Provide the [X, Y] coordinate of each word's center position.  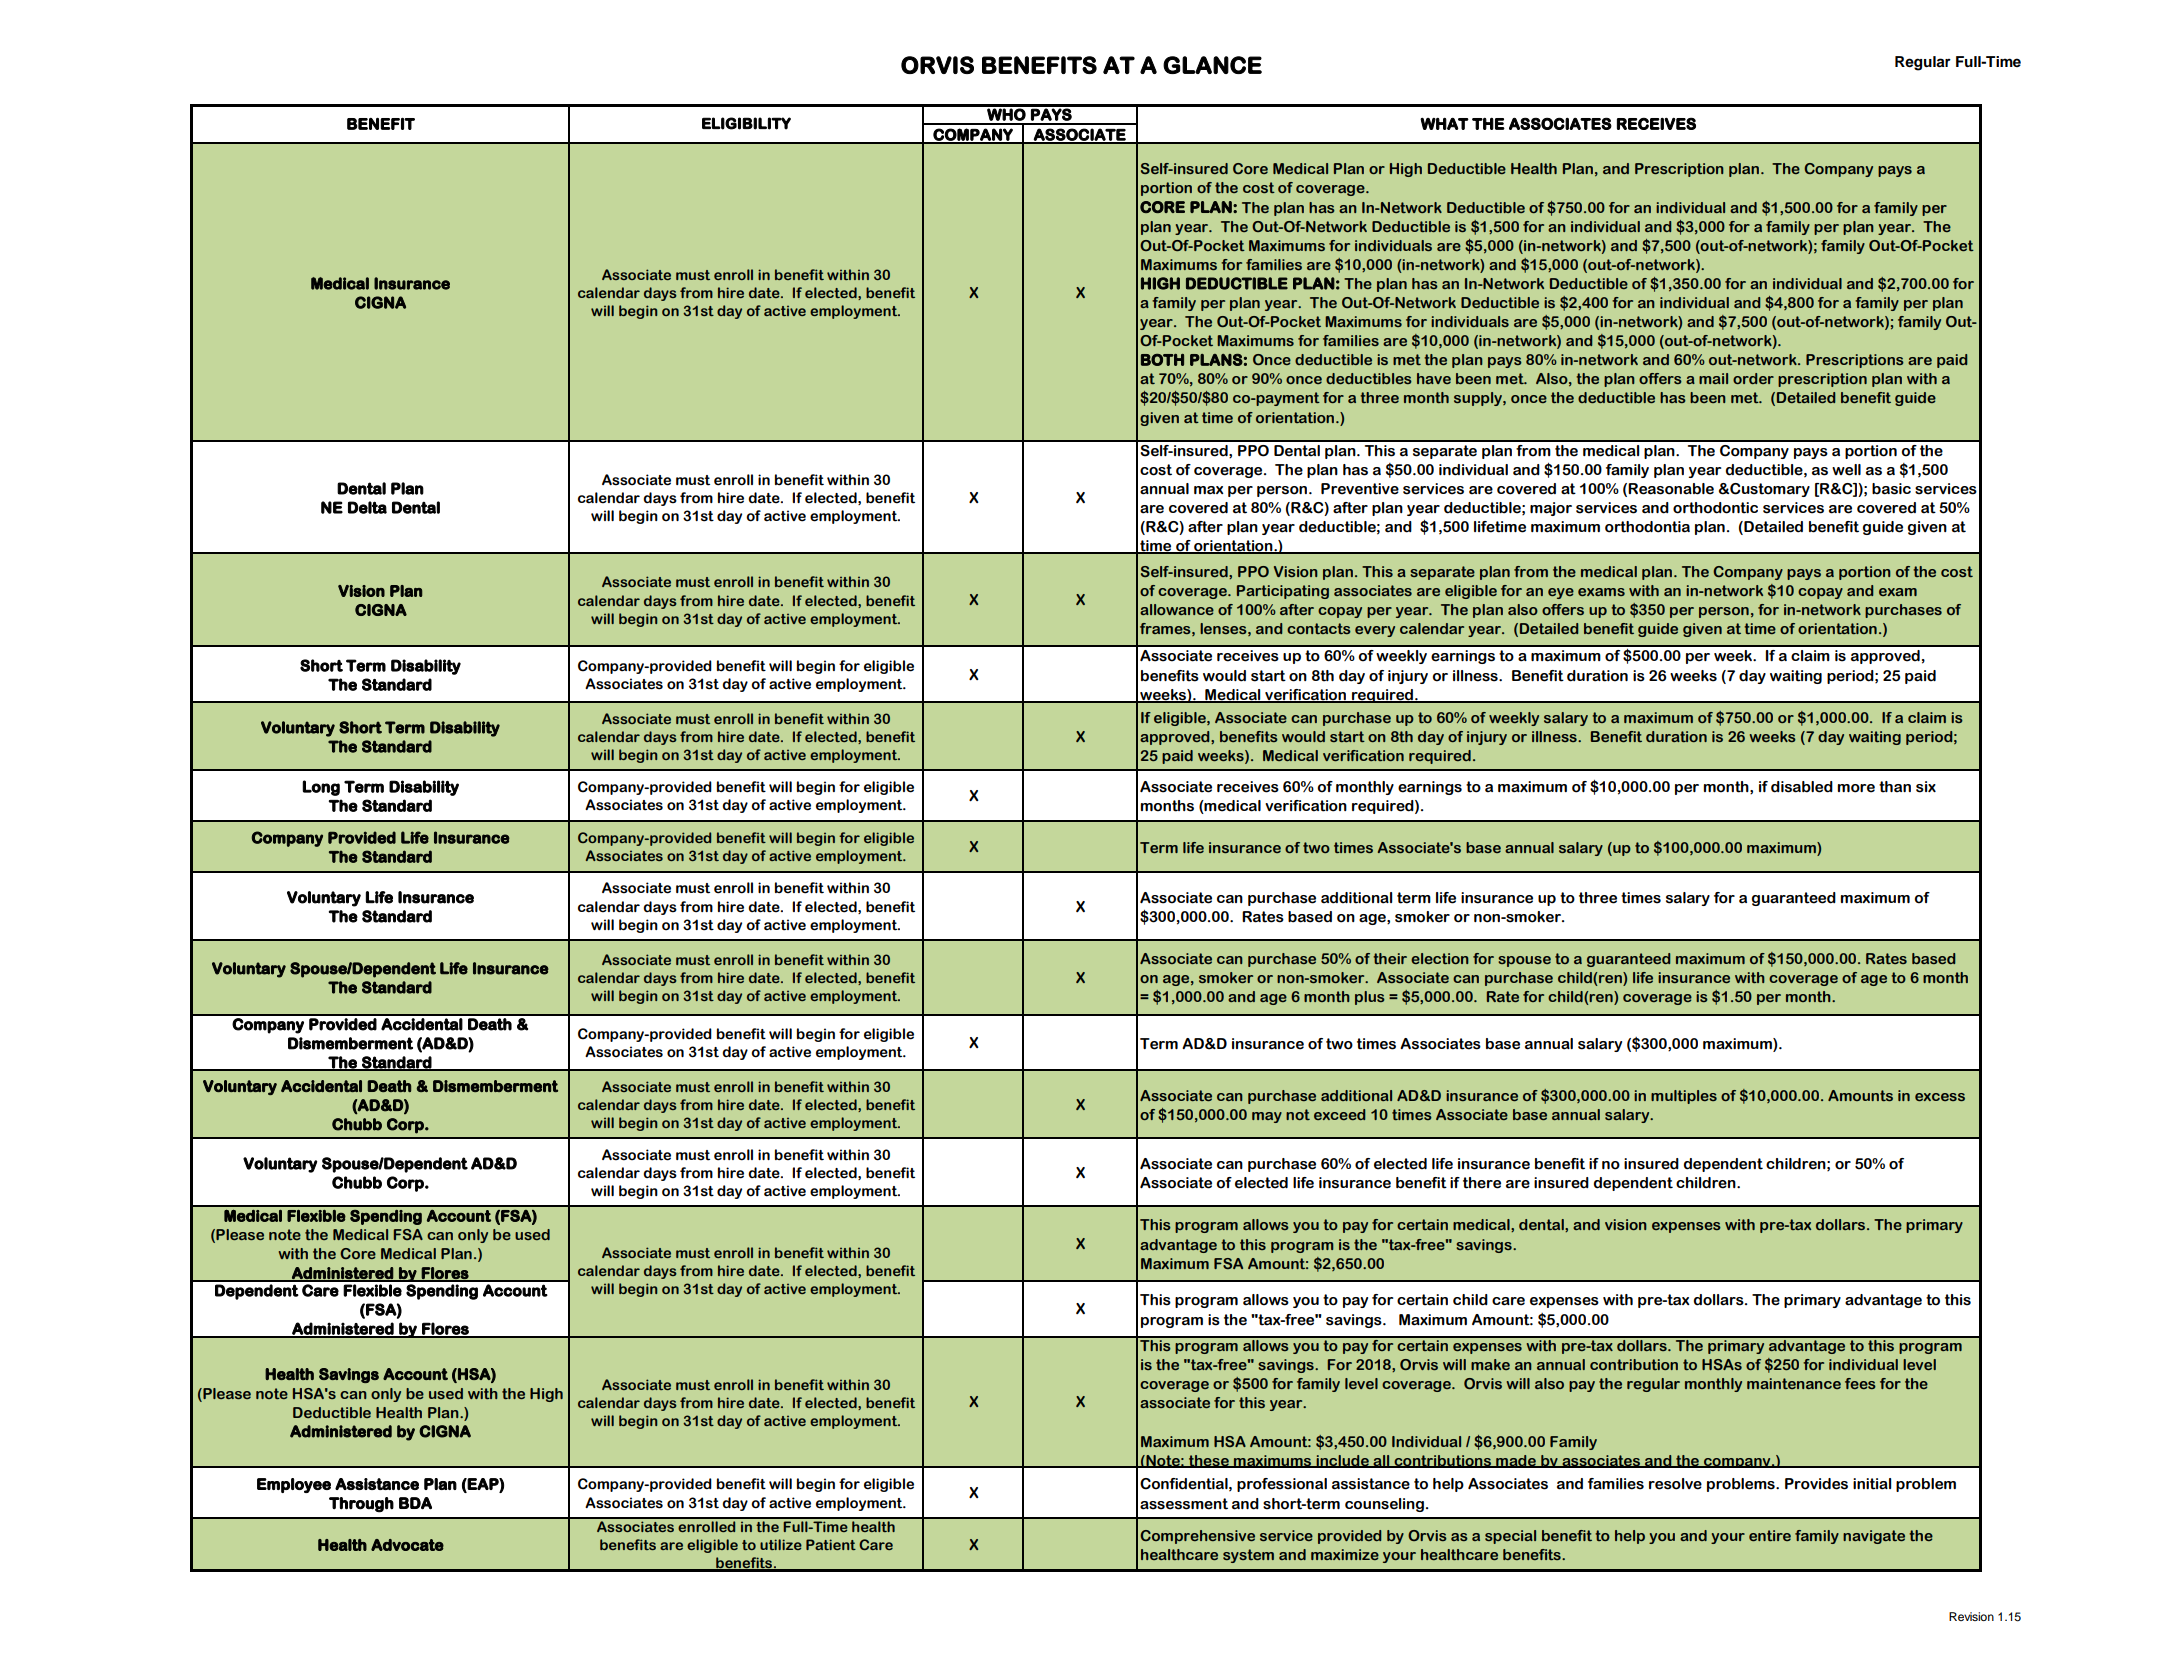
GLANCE [1212, 65]
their [1390, 958]
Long [321, 788]
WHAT [1444, 123]
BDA [415, 1503]
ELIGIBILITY [746, 123]
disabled [1802, 787]
